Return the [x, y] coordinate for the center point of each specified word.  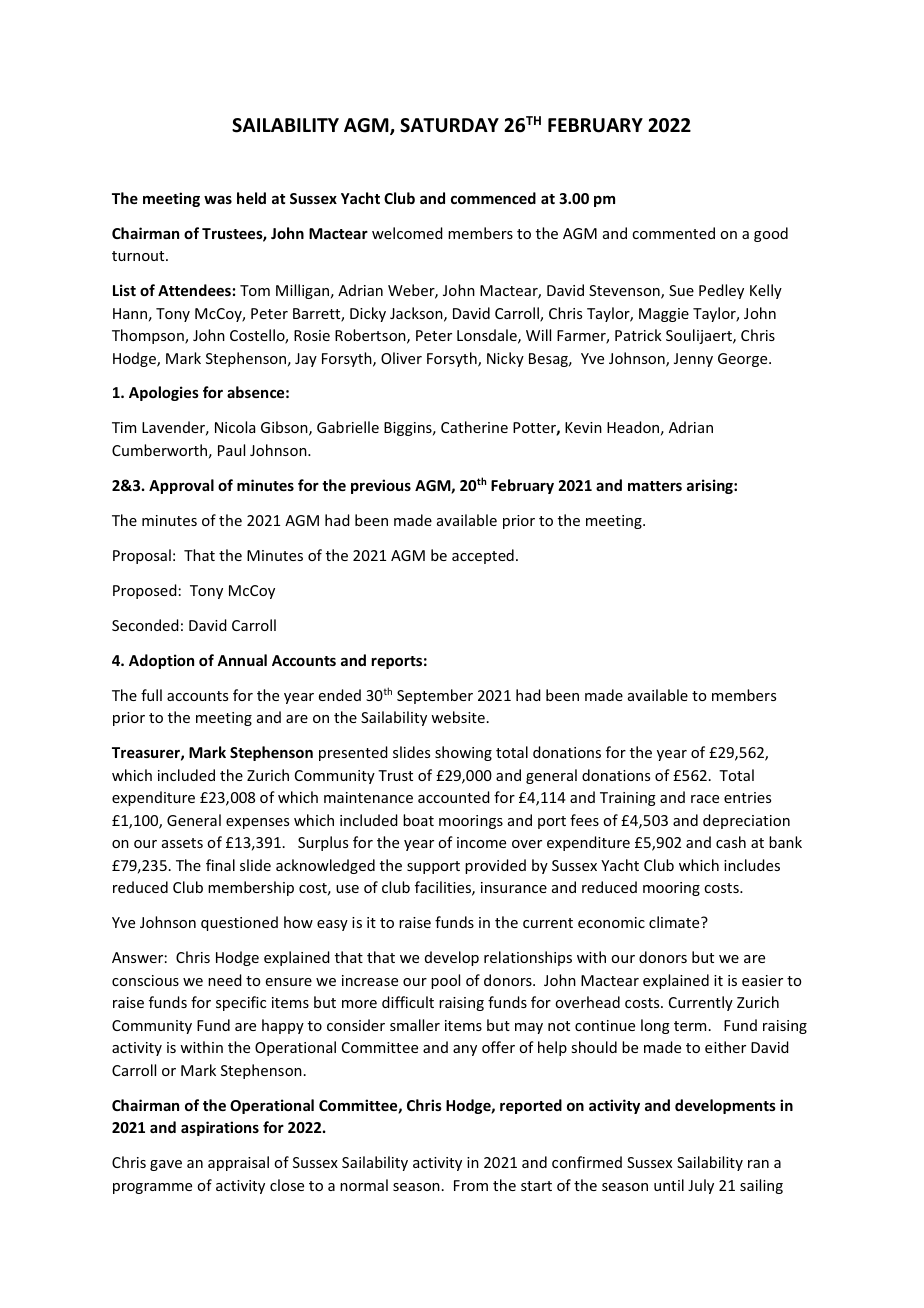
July [701, 1186]
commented [673, 233]
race [705, 799]
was [218, 200]
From [471, 1185]
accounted [454, 797]
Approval [181, 486]
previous [381, 486]
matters [655, 486]
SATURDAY [449, 125]
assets [182, 843]
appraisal [238, 1163]
